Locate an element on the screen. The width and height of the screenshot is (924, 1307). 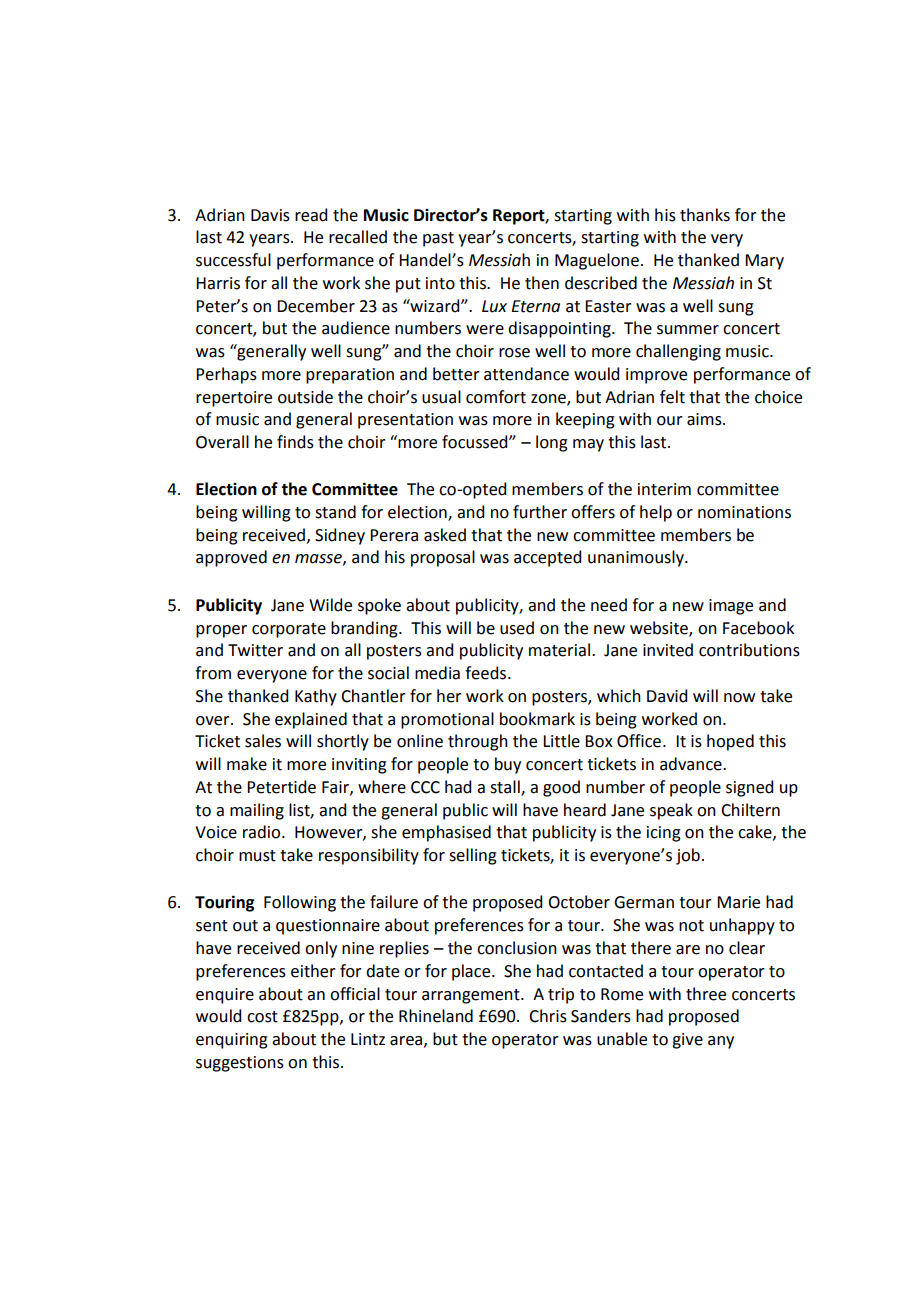
thanks is located at coordinates (705, 215).
